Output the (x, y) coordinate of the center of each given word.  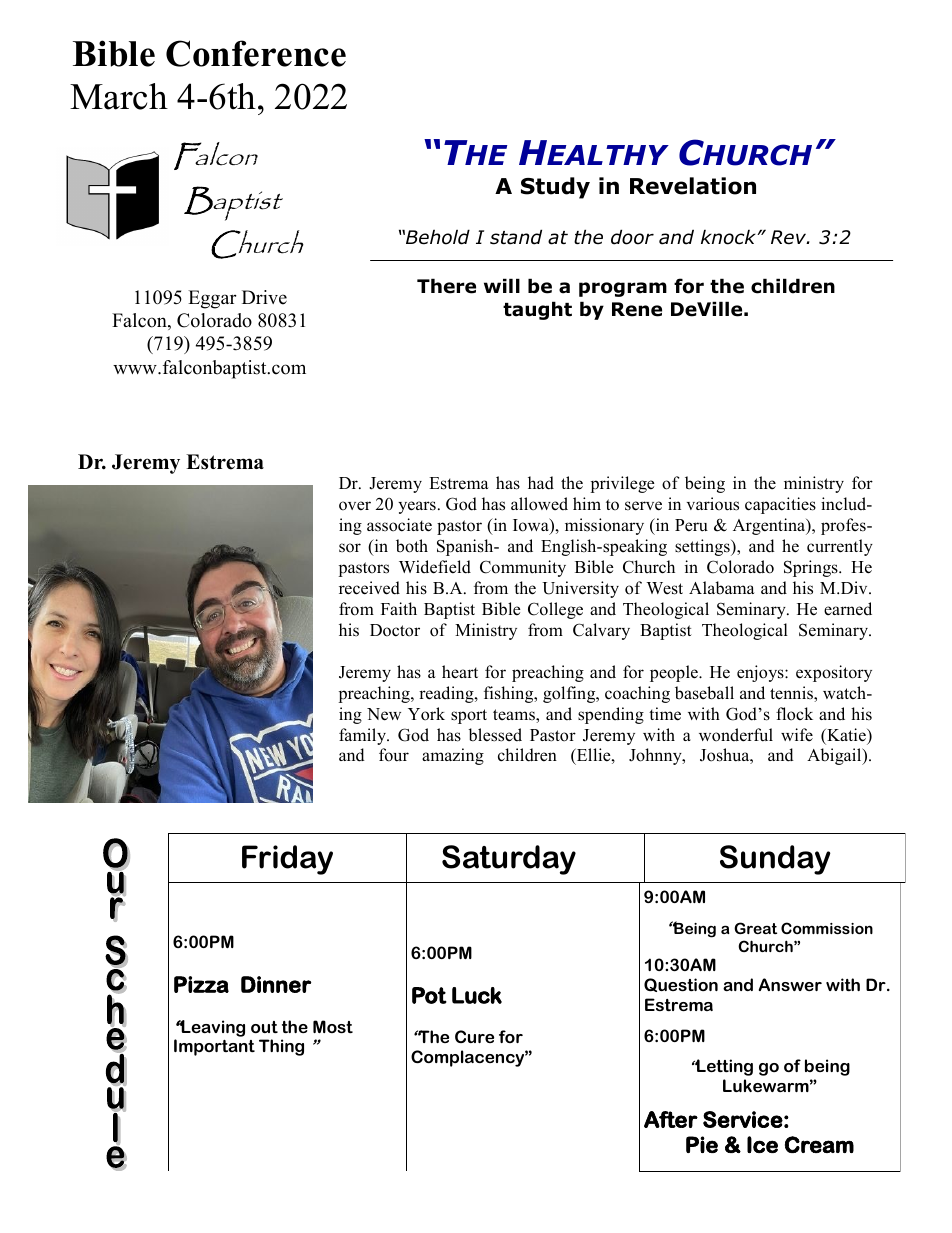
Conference (256, 53)
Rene (637, 309)
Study (555, 188)
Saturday (509, 860)
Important (214, 1047)
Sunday (775, 860)
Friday (287, 860)
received (369, 588)
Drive (264, 297)
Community (523, 568)
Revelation (693, 186)
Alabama (722, 588)
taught (537, 310)
